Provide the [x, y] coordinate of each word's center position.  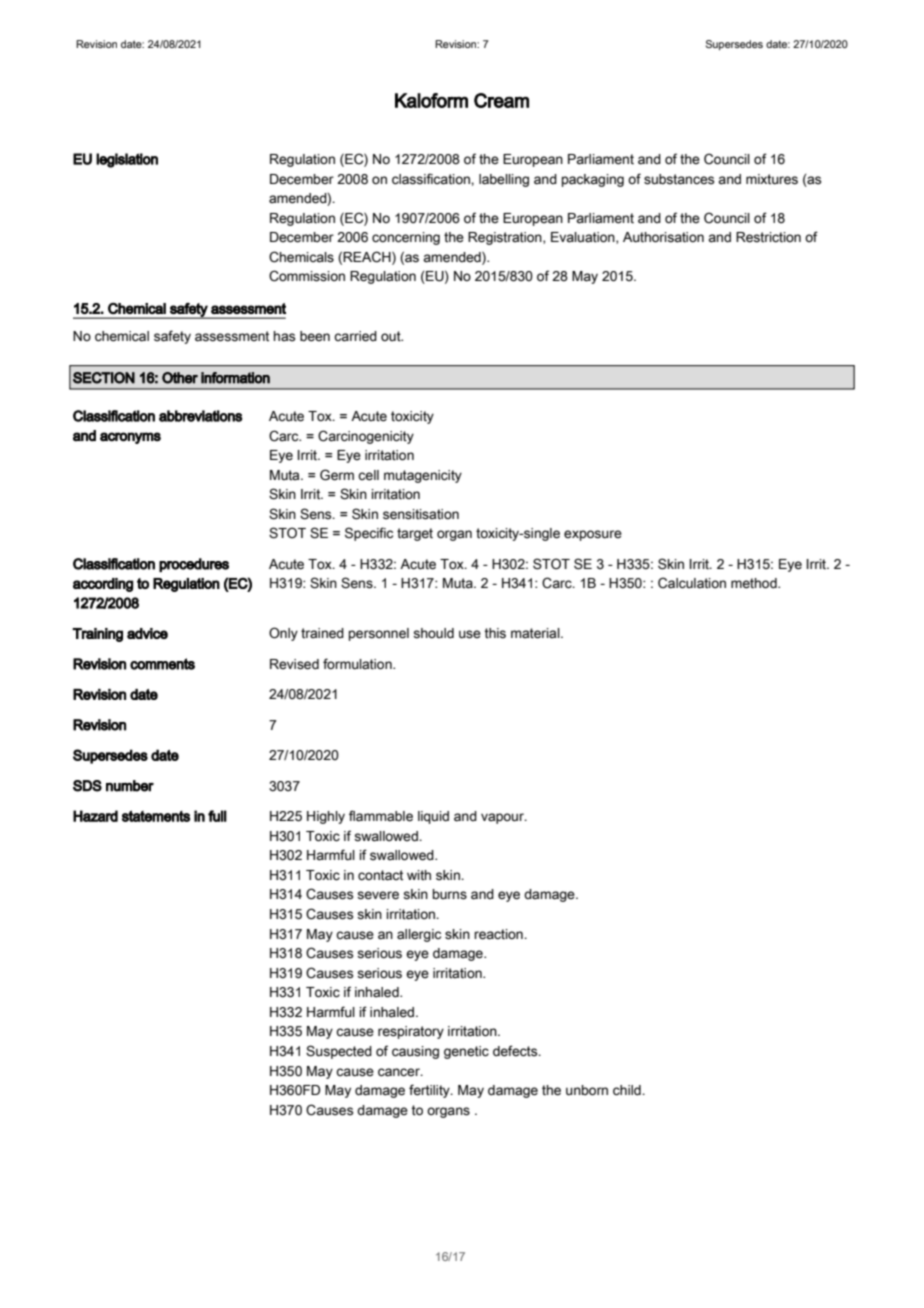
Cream [501, 100]
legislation [127, 160]
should [433, 633]
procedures [194, 565]
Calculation [692, 583]
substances [679, 179]
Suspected [339, 1052]
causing [415, 1052]
